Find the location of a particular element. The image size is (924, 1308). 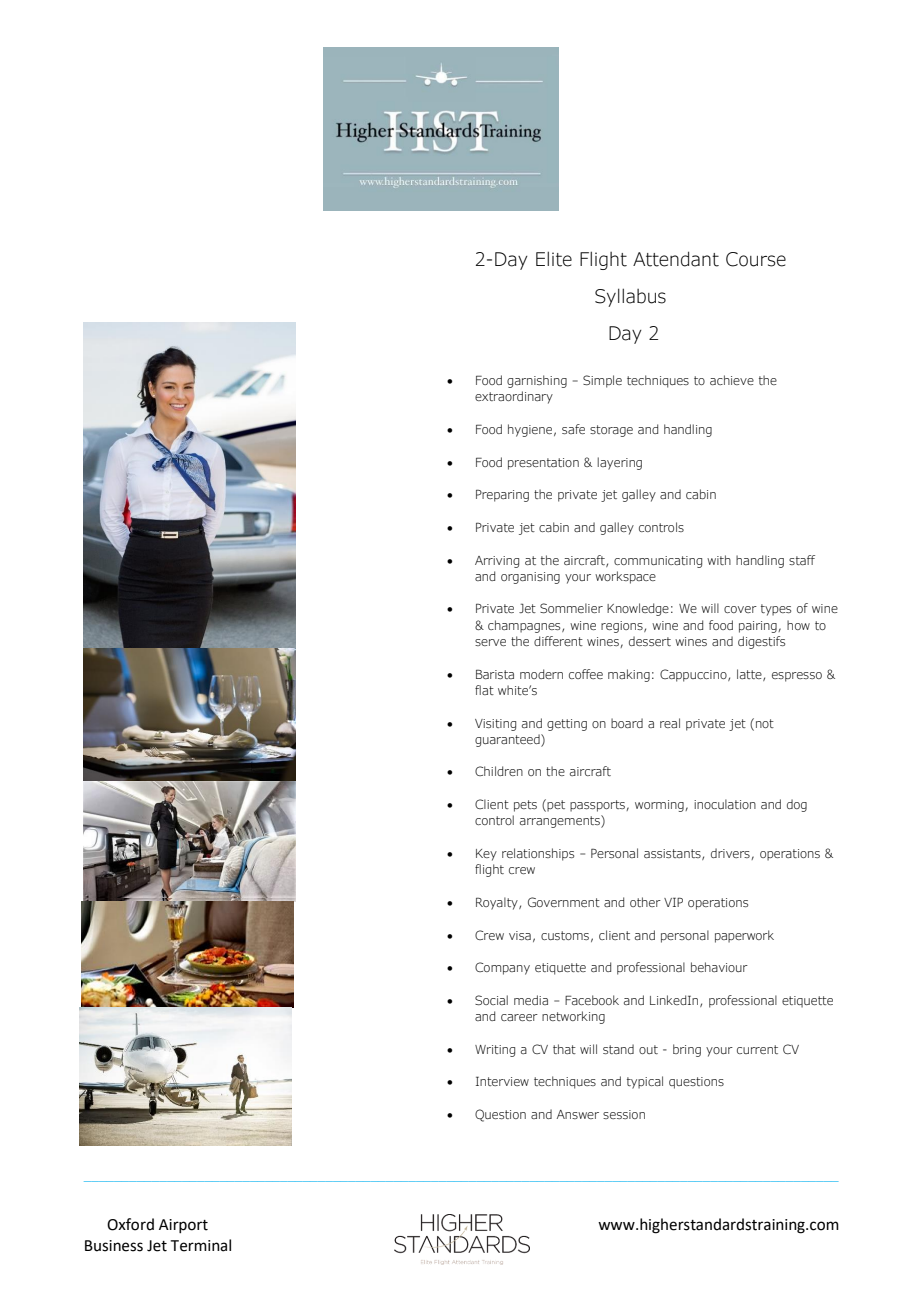

Course is located at coordinates (756, 259).
